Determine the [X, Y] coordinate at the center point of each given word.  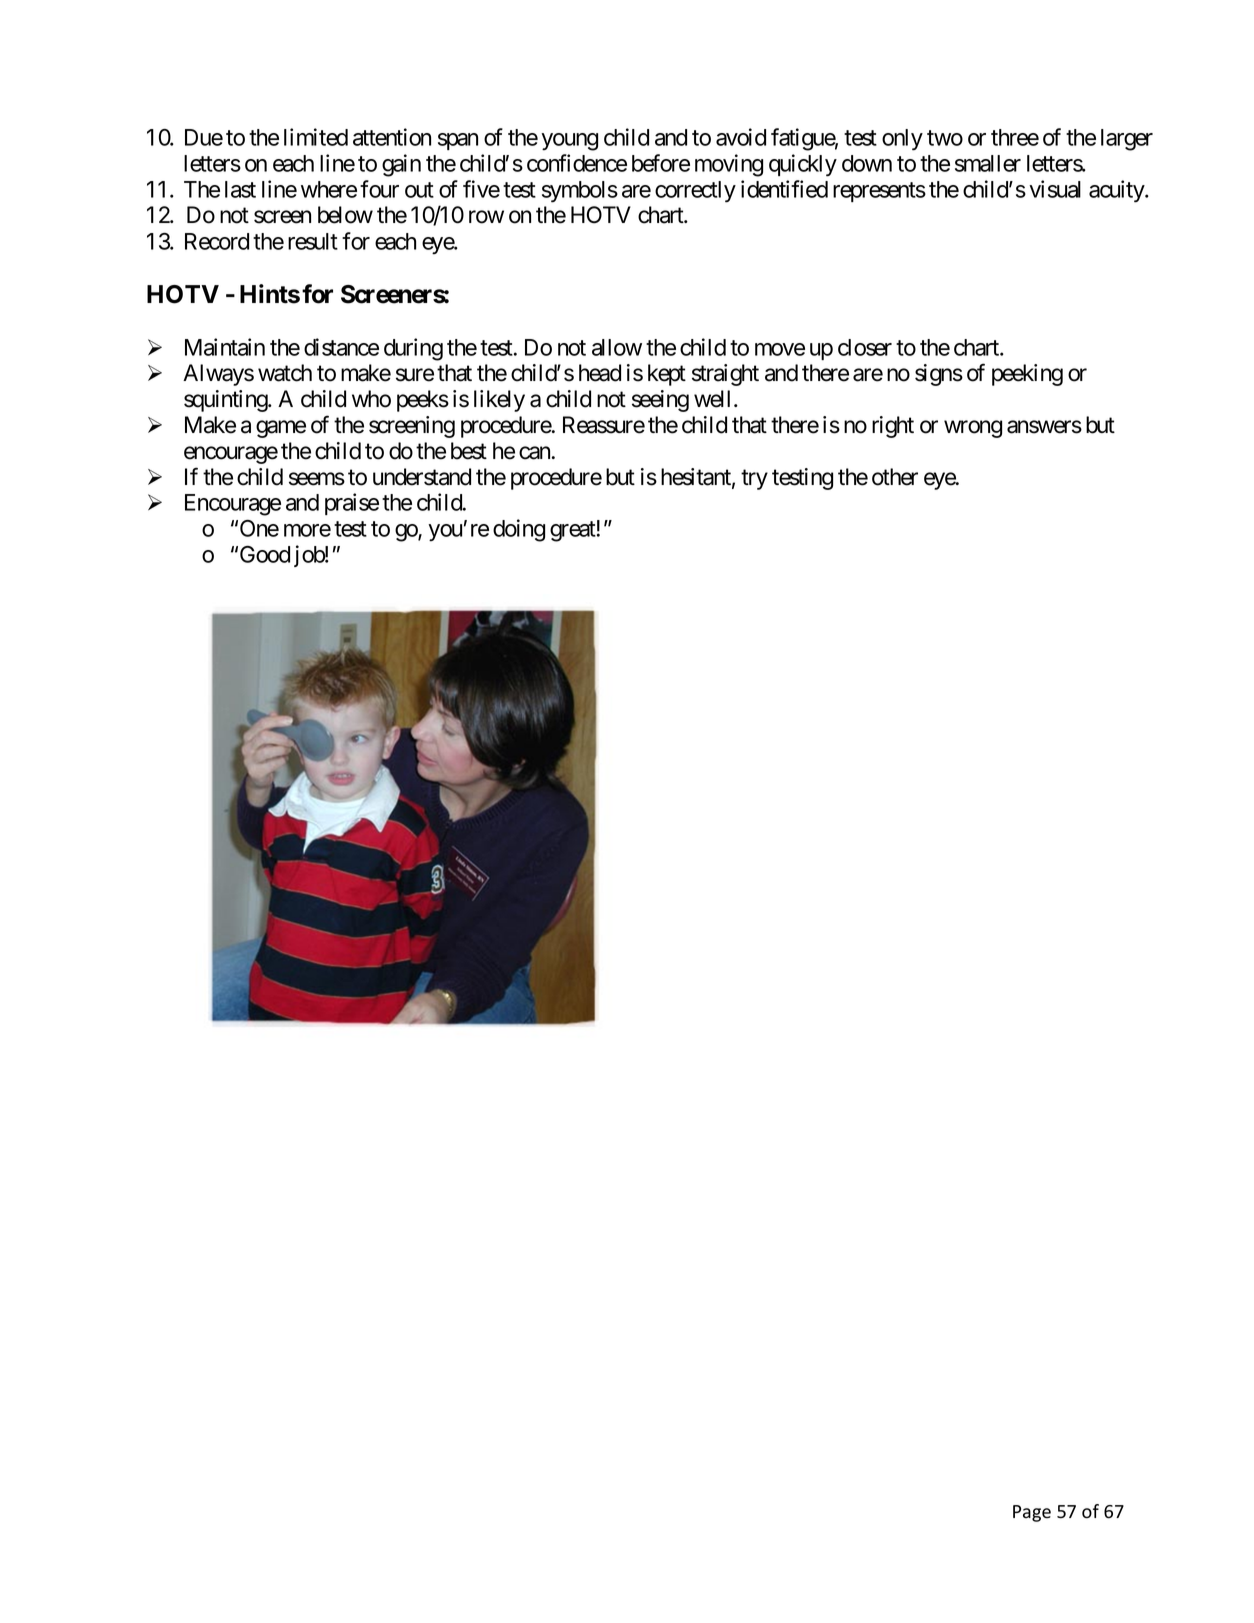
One [259, 528]
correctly [695, 192]
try [754, 480]
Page [1032, 1513]
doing [519, 530]
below [345, 215]
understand [422, 477]
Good [265, 554]
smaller [988, 163]
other [895, 477]
